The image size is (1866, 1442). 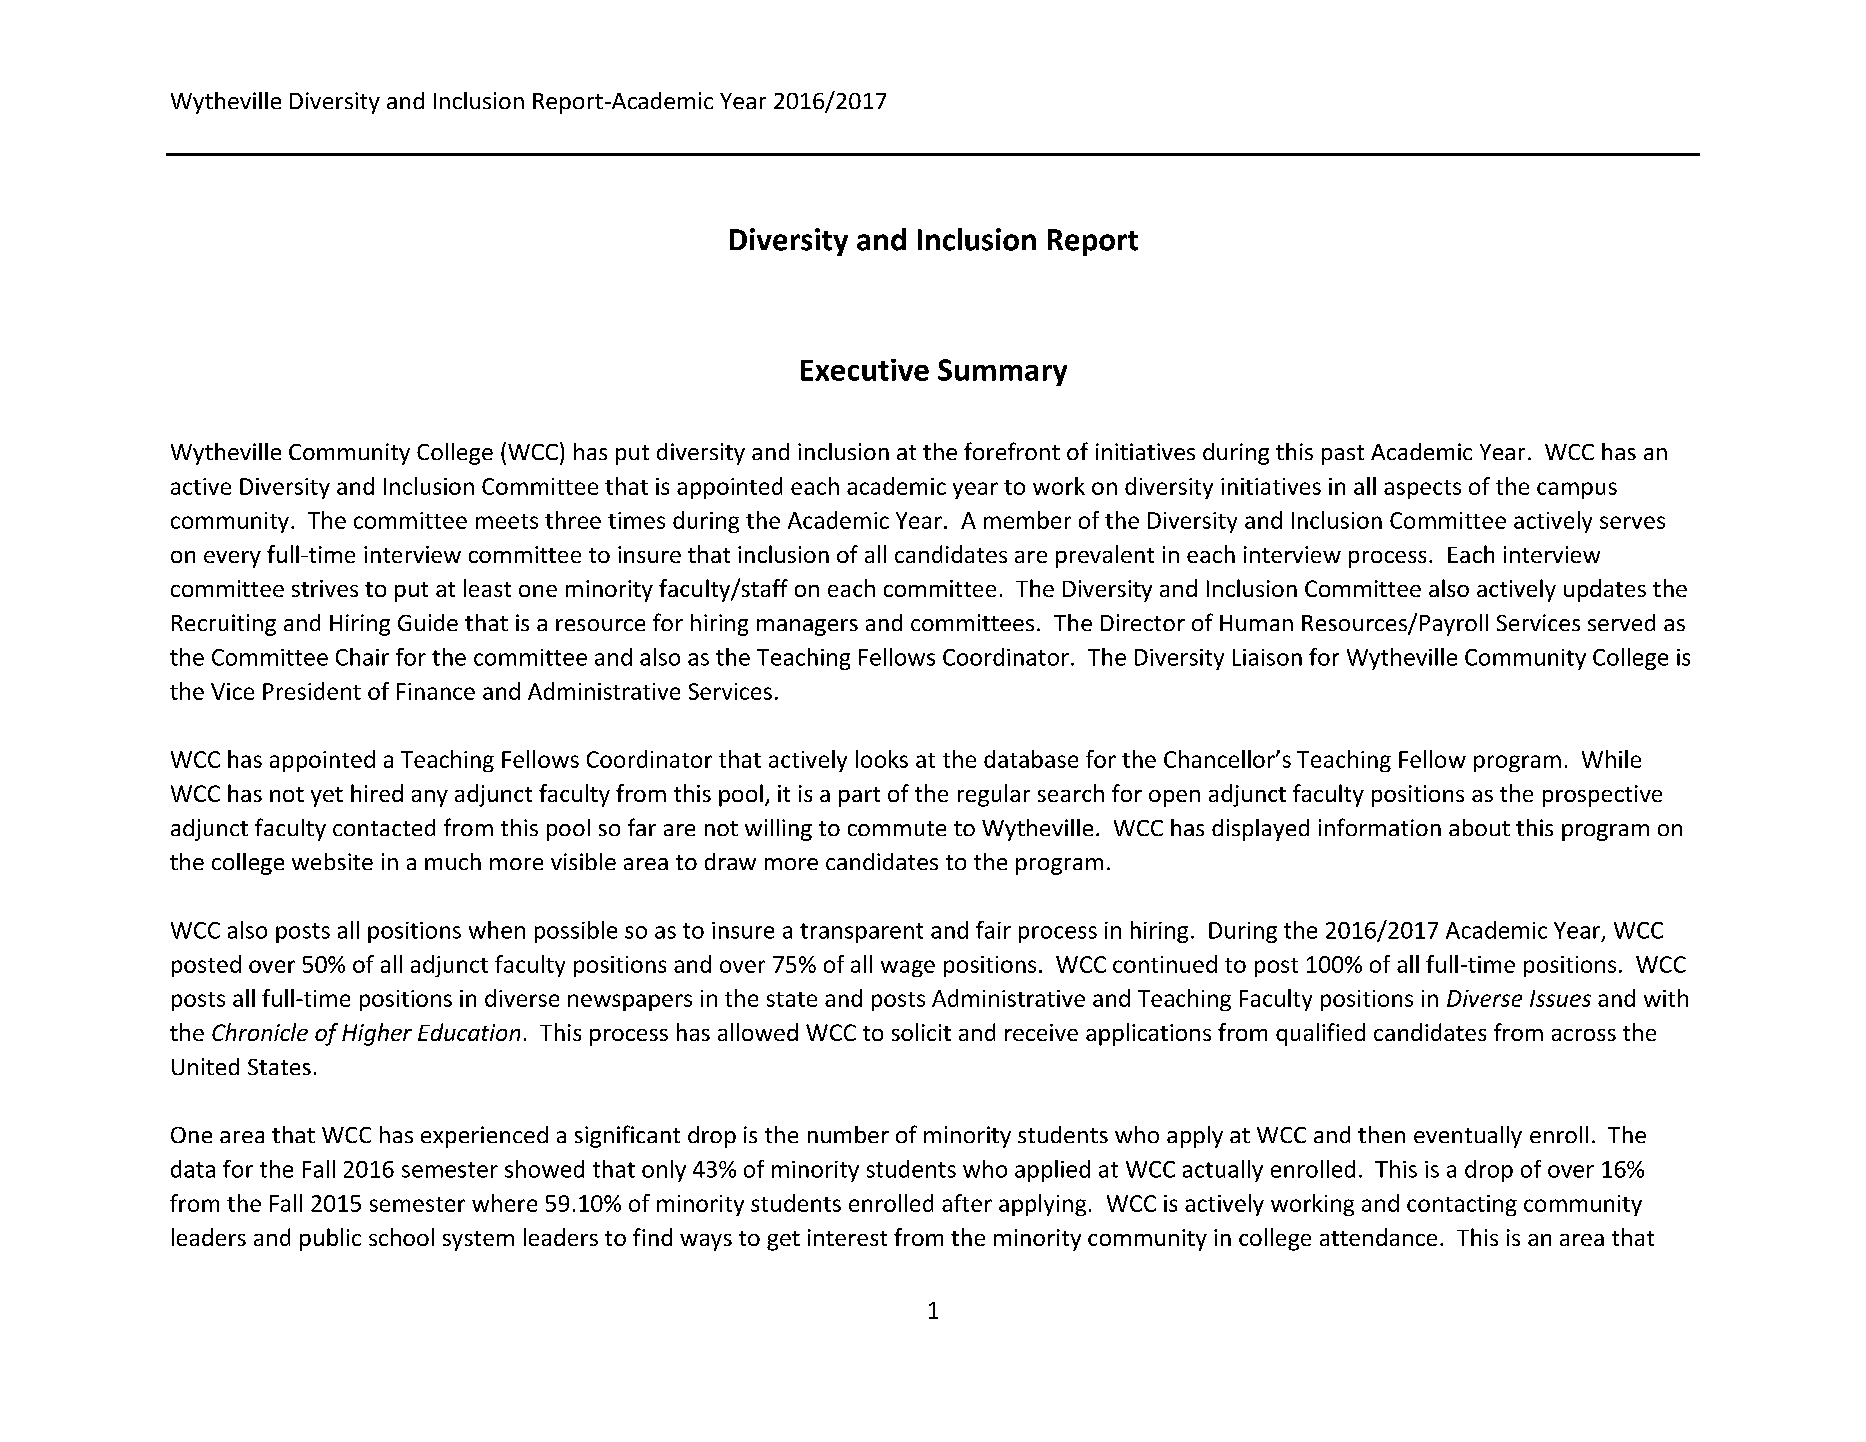 What do you see at coordinates (1479, 827) in the image?
I see `about` at bounding box center [1479, 827].
